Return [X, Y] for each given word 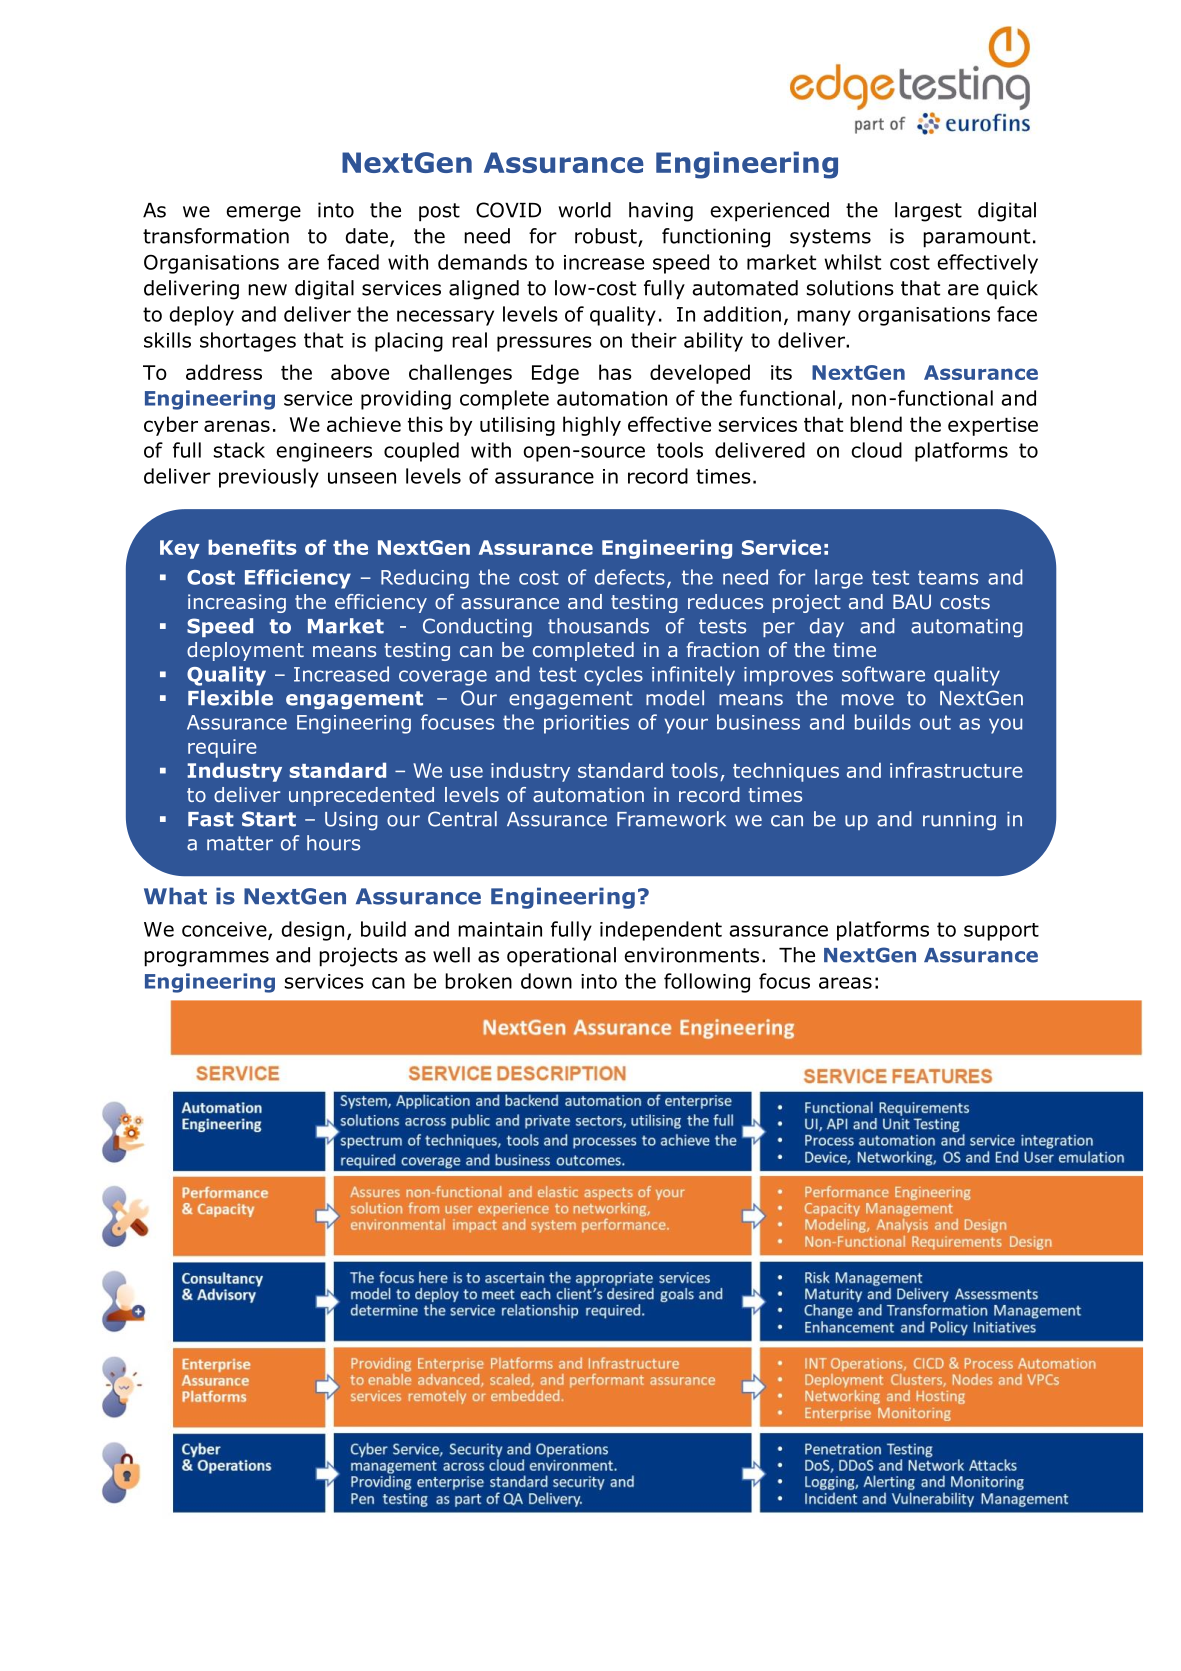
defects [630, 577]
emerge [264, 214]
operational [561, 957]
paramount [976, 238]
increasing [237, 603]
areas [845, 983]
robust [607, 237]
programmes [206, 959]
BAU [912, 601]
